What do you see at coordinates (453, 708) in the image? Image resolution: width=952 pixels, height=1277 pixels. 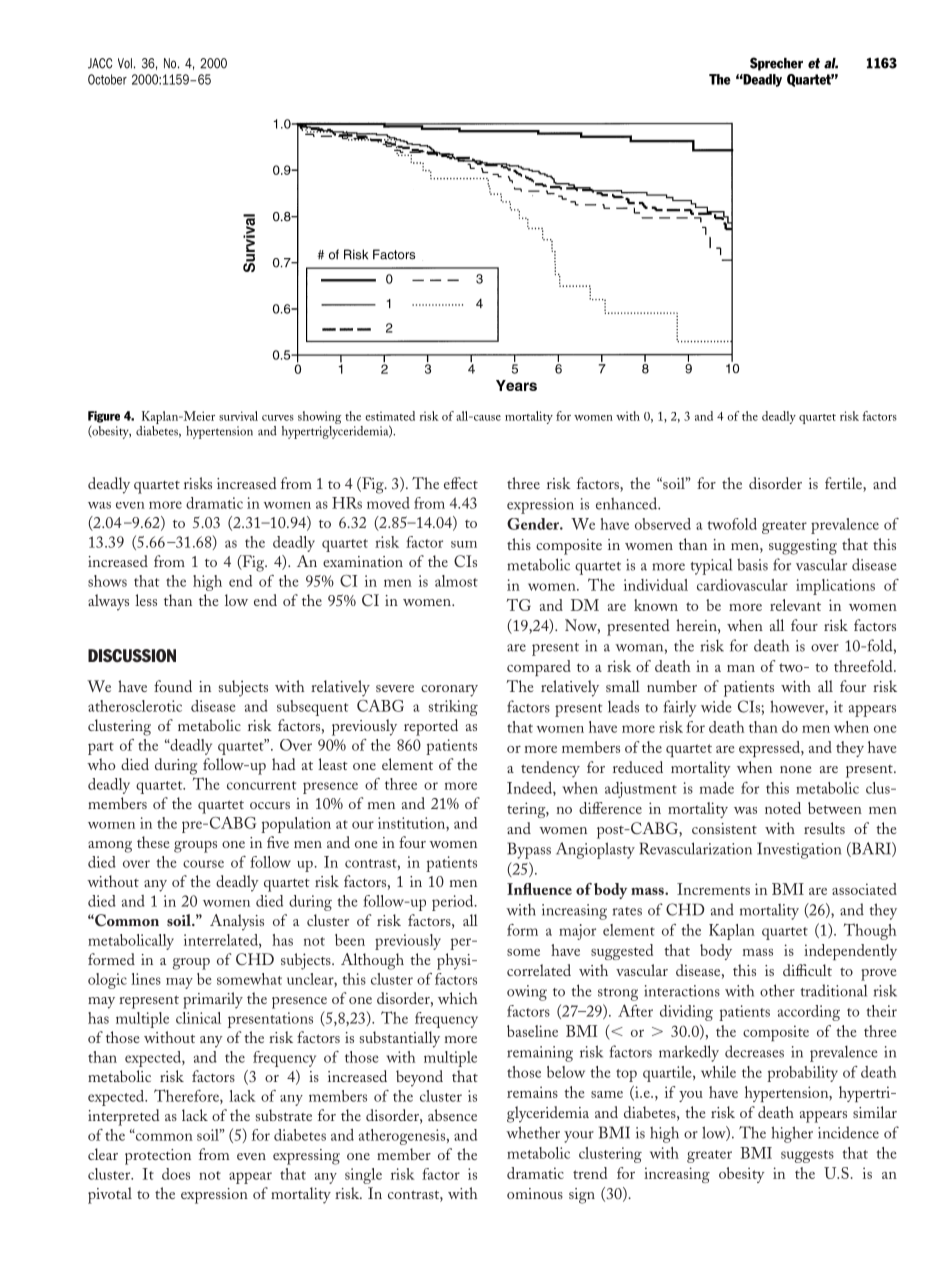 I see `striking` at bounding box center [453, 708].
